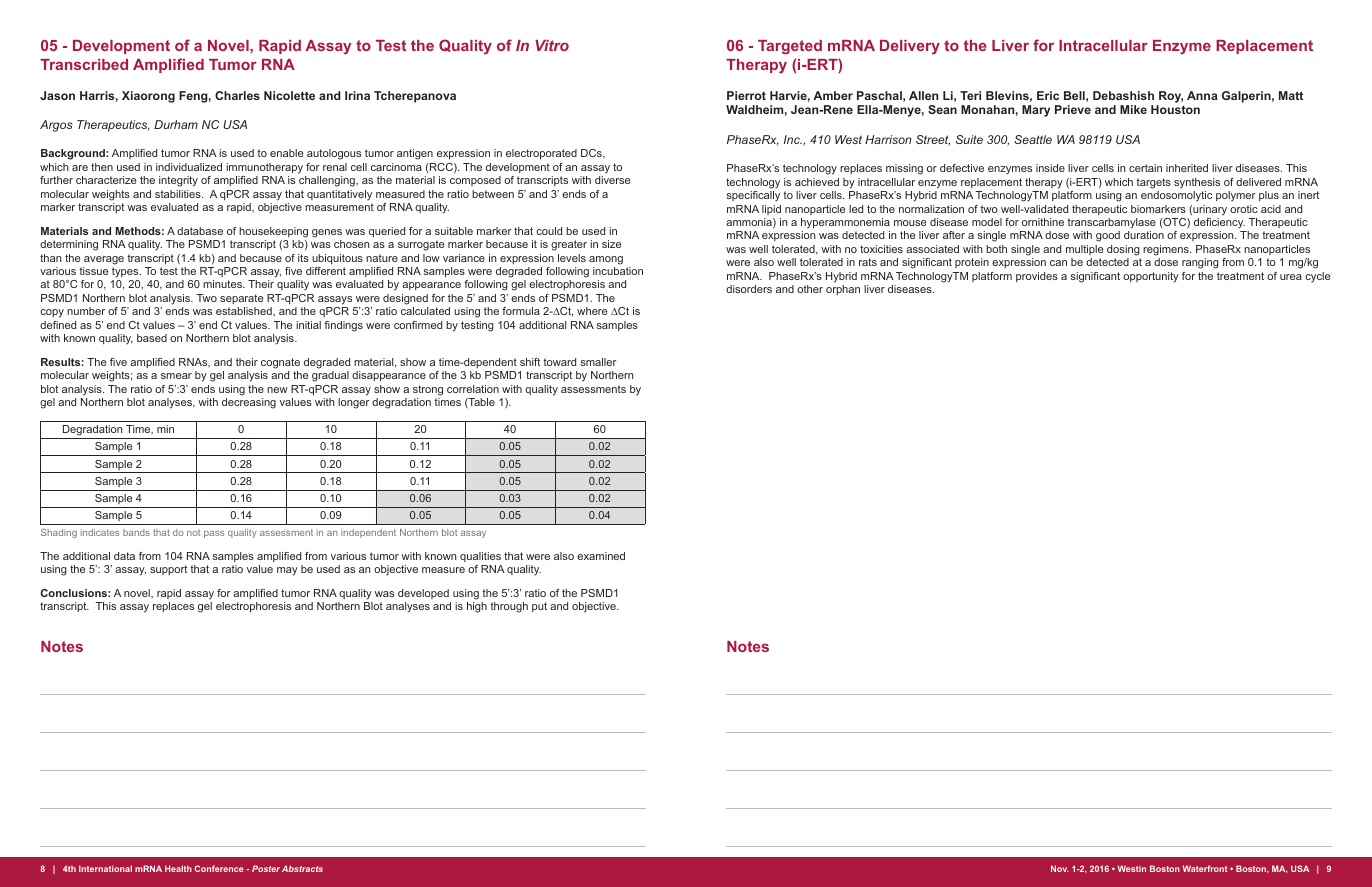  I want to click on based, so click(152, 338).
